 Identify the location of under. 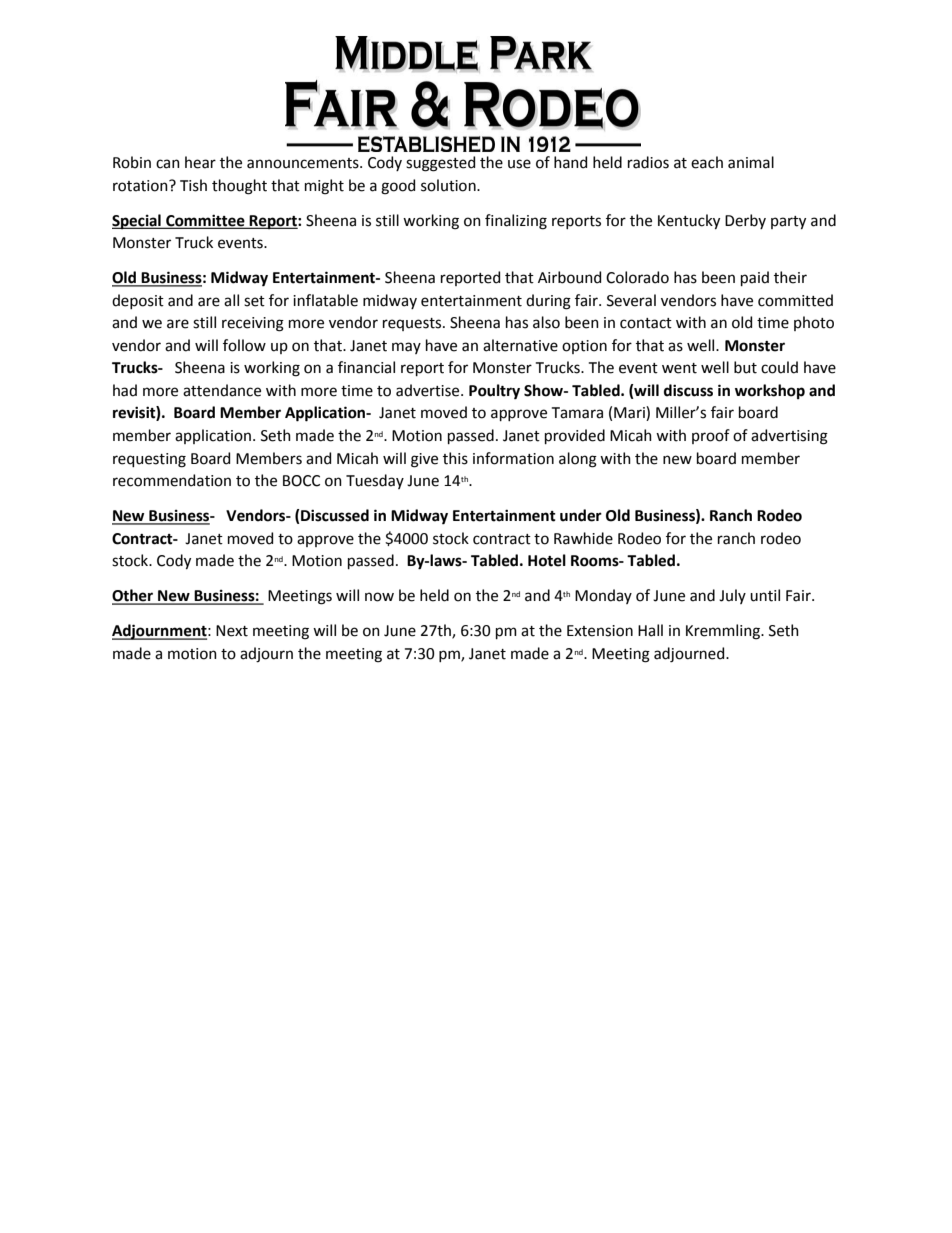
(581, 515).
